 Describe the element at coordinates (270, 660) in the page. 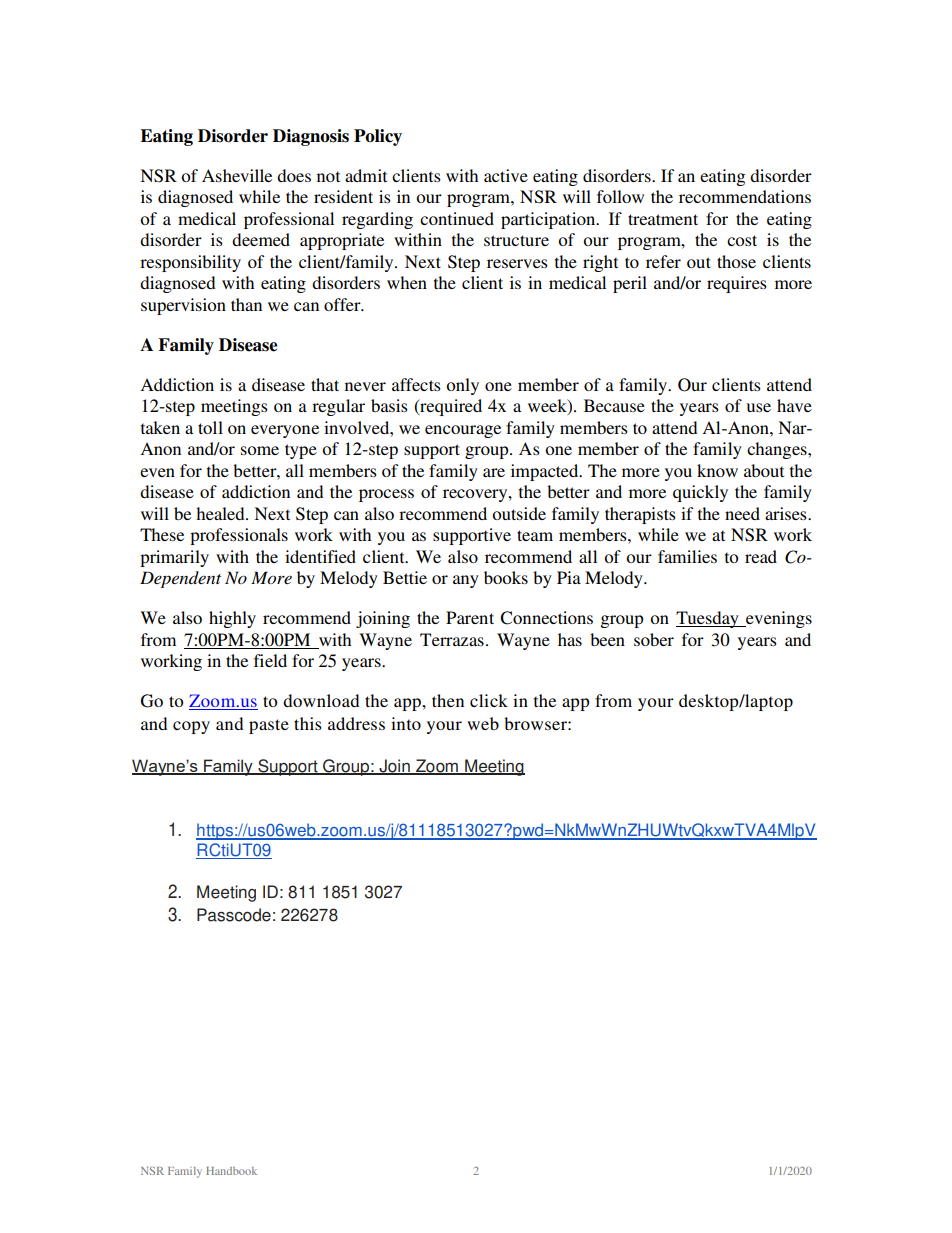

I see `field` at that location.
